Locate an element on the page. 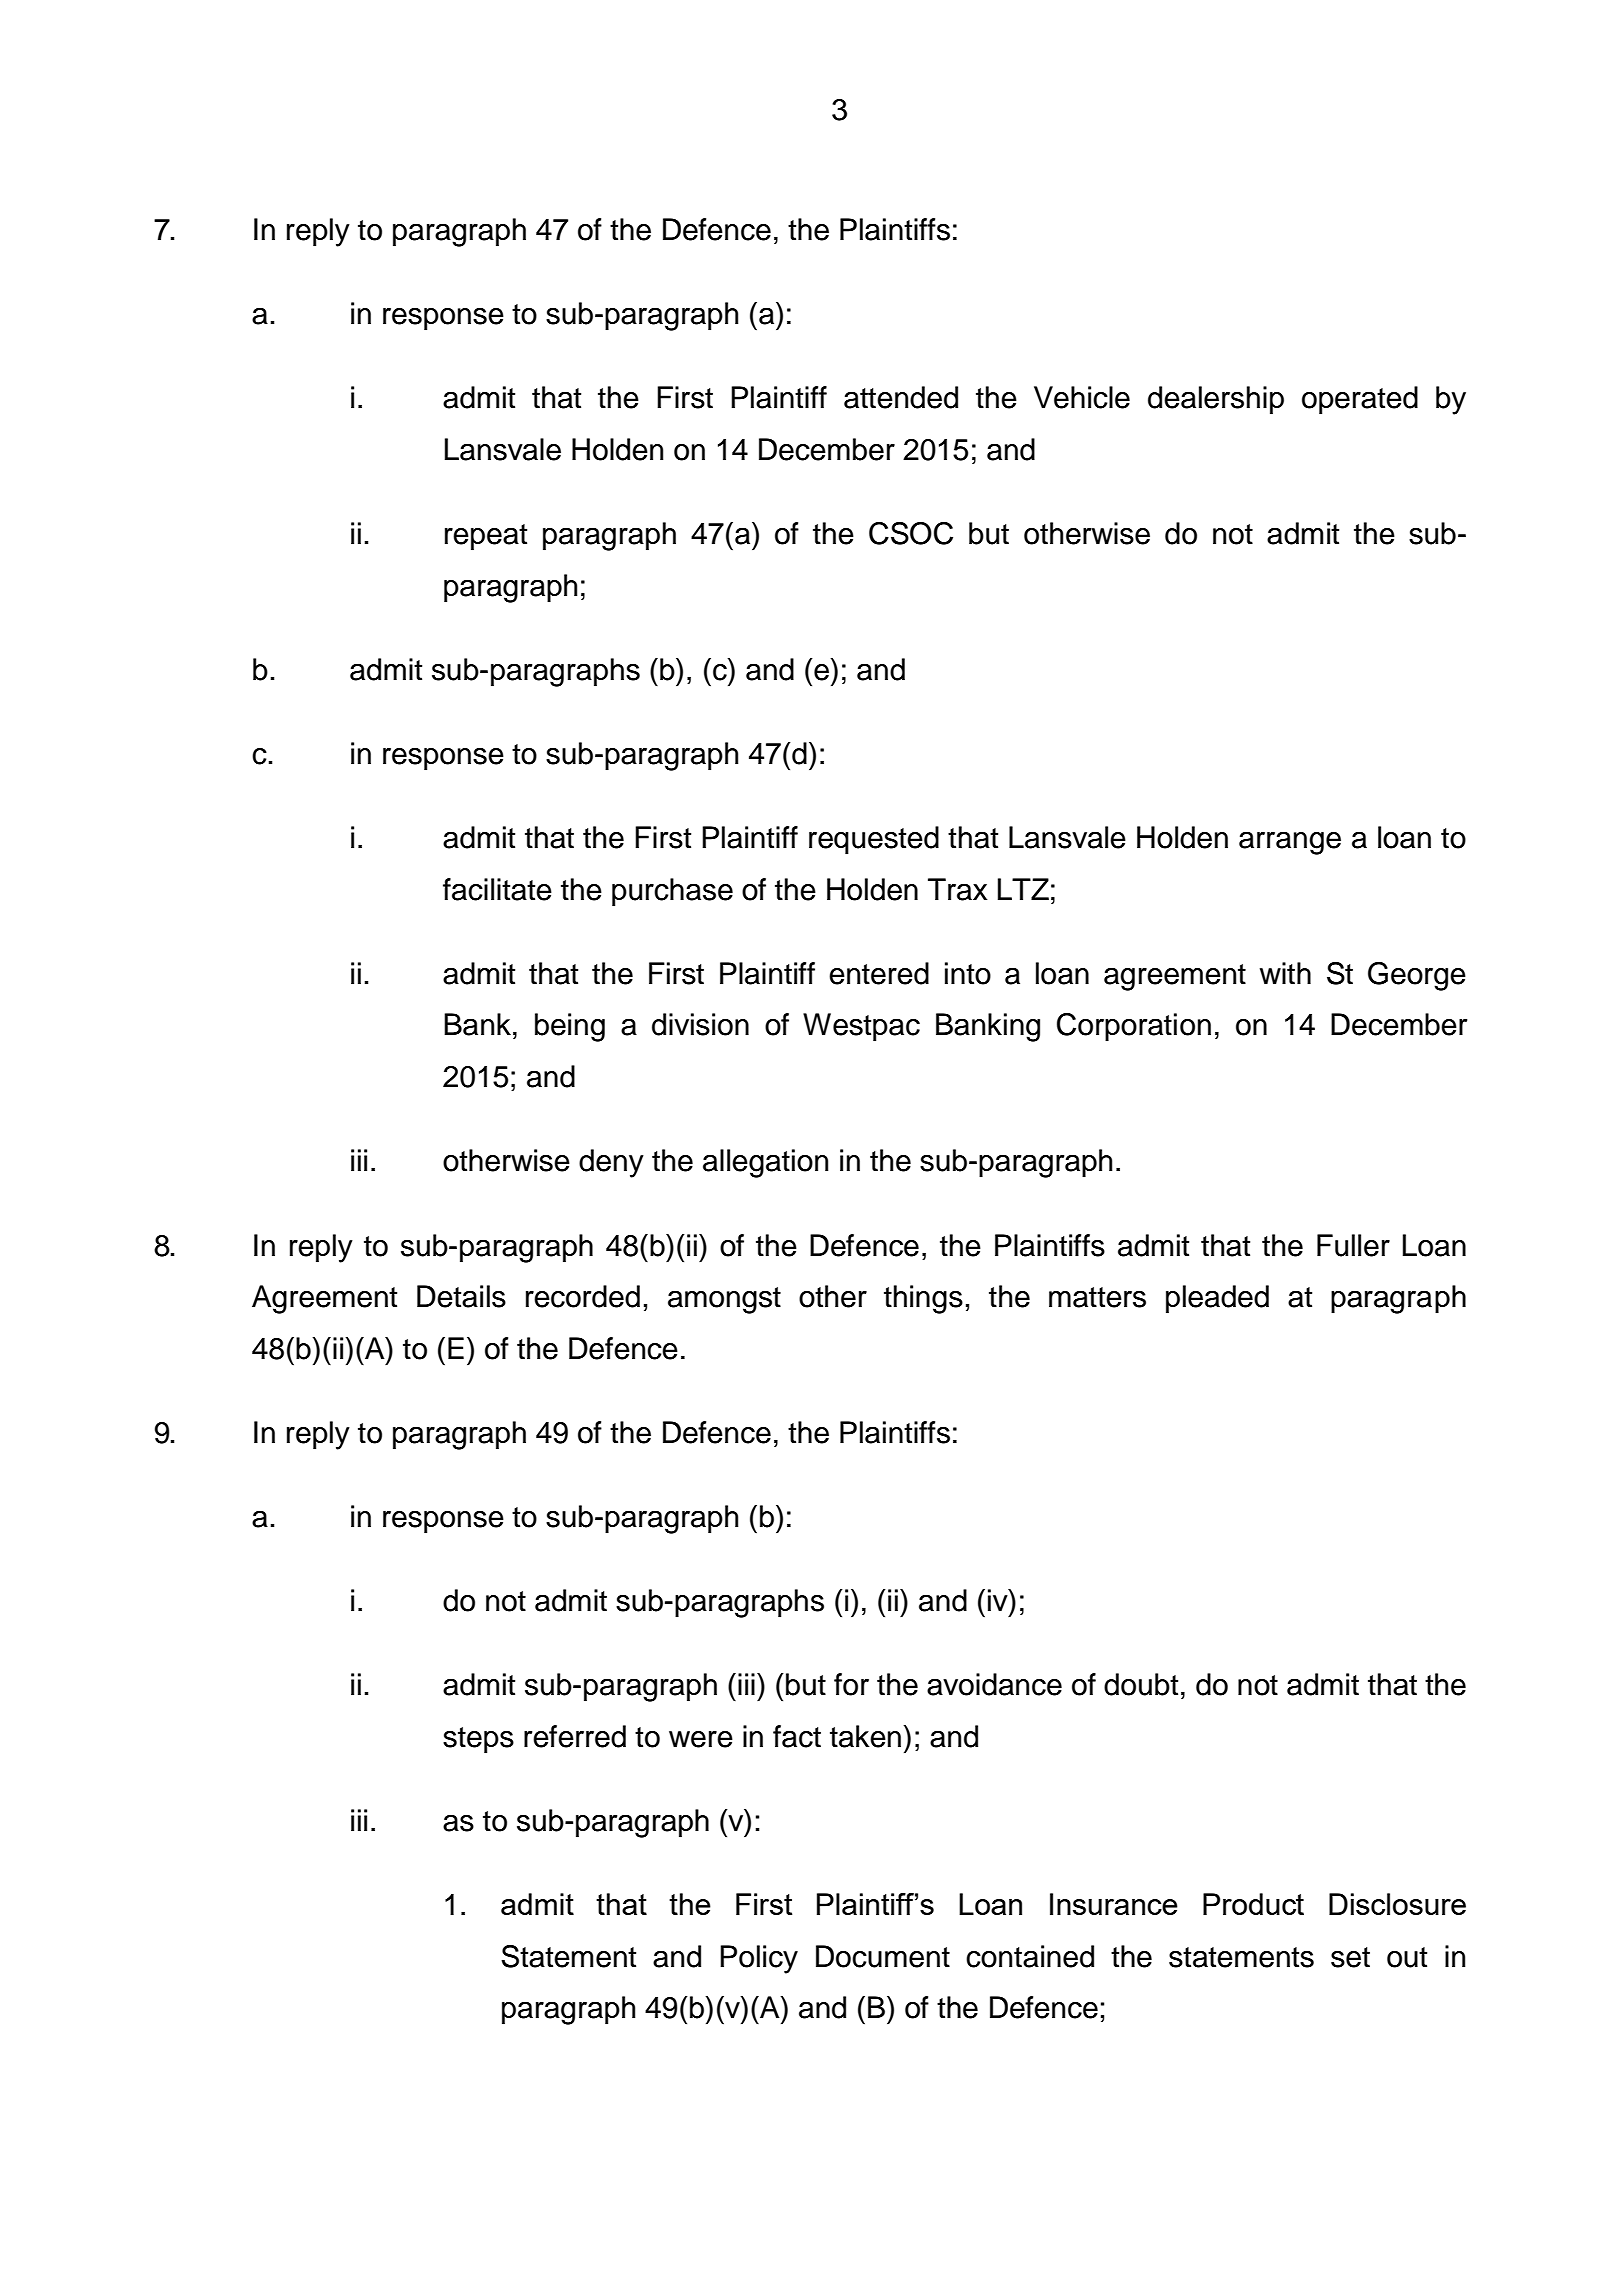  avoidance is located at coordinates (994, 1684).
